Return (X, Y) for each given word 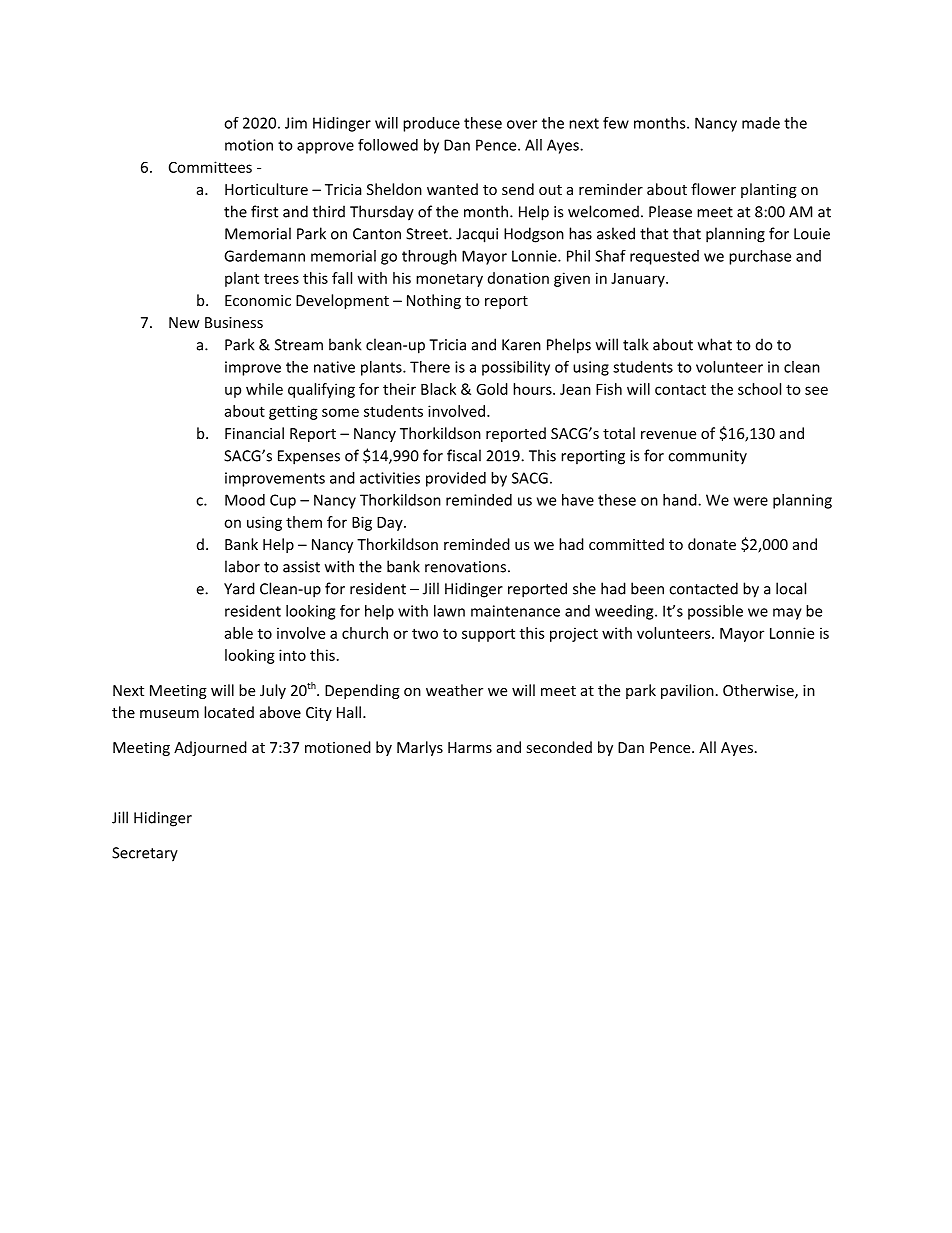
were (751, 501)
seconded (559, 747)
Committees (210, 167)
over (522, 124)
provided (456, 479)
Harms (470, 747)
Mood (245, 500)
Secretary (145, 854)
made (761, 123)
